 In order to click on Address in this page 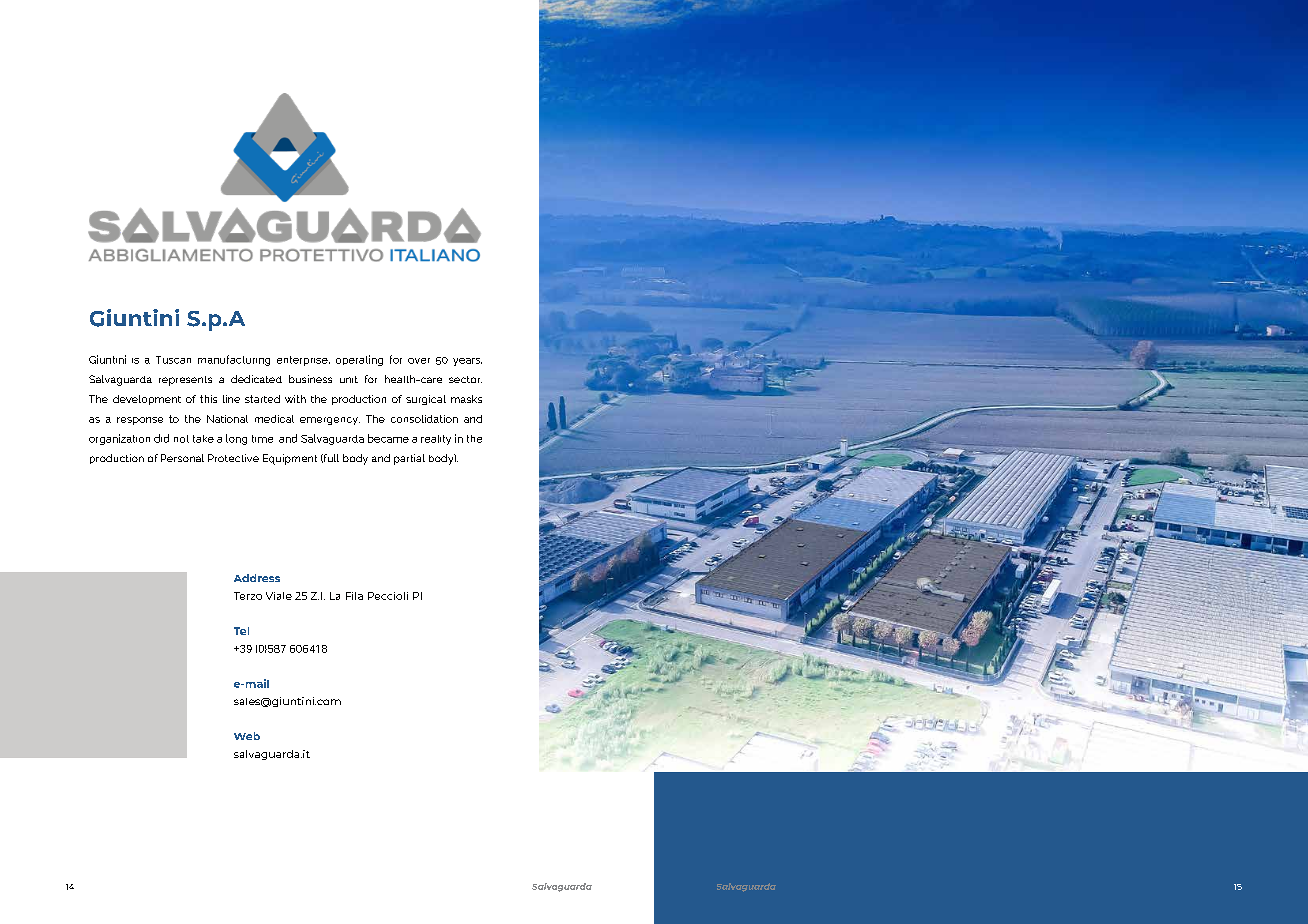, I will do `click(257, 578)`.
